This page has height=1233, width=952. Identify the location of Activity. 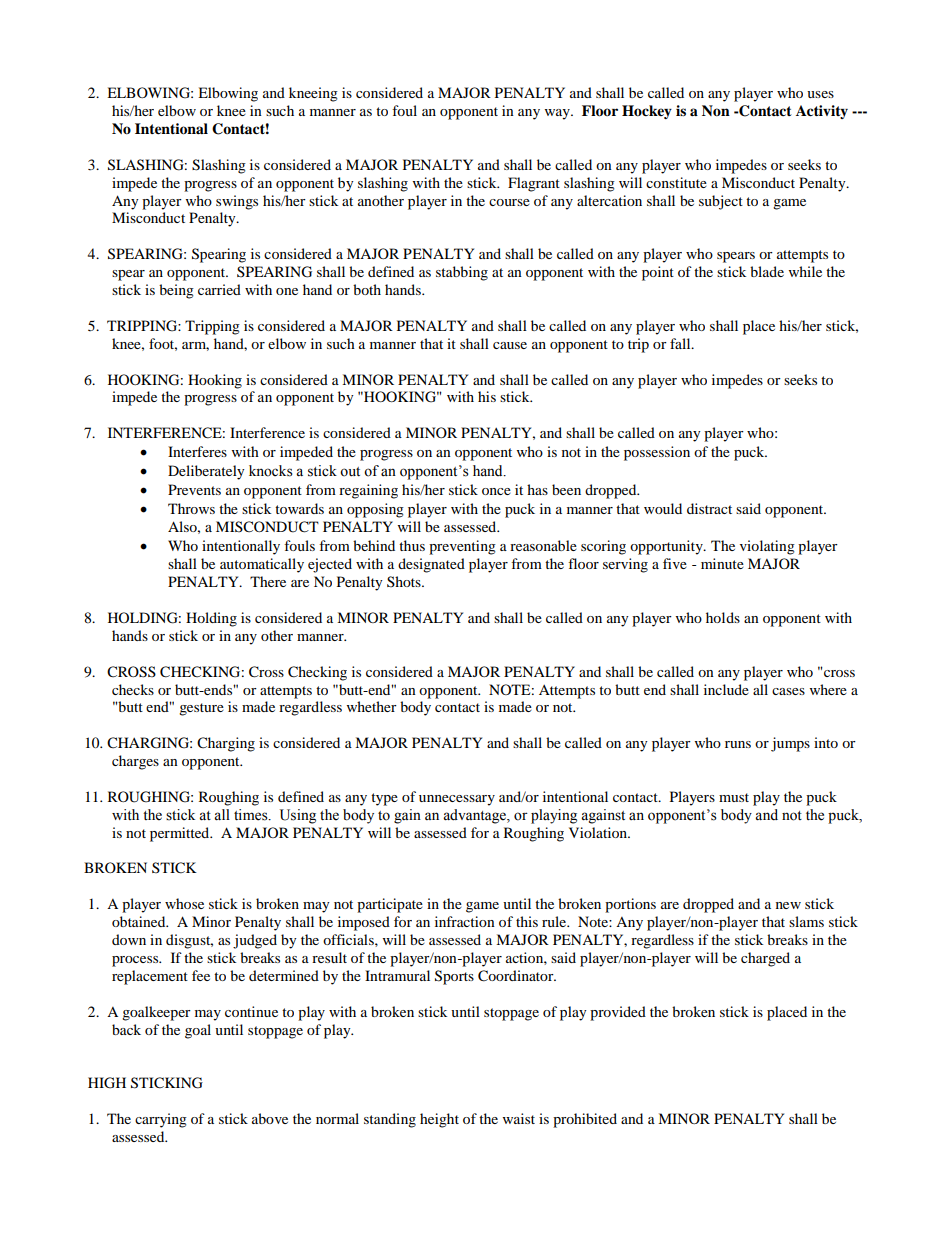
(822, 112).
